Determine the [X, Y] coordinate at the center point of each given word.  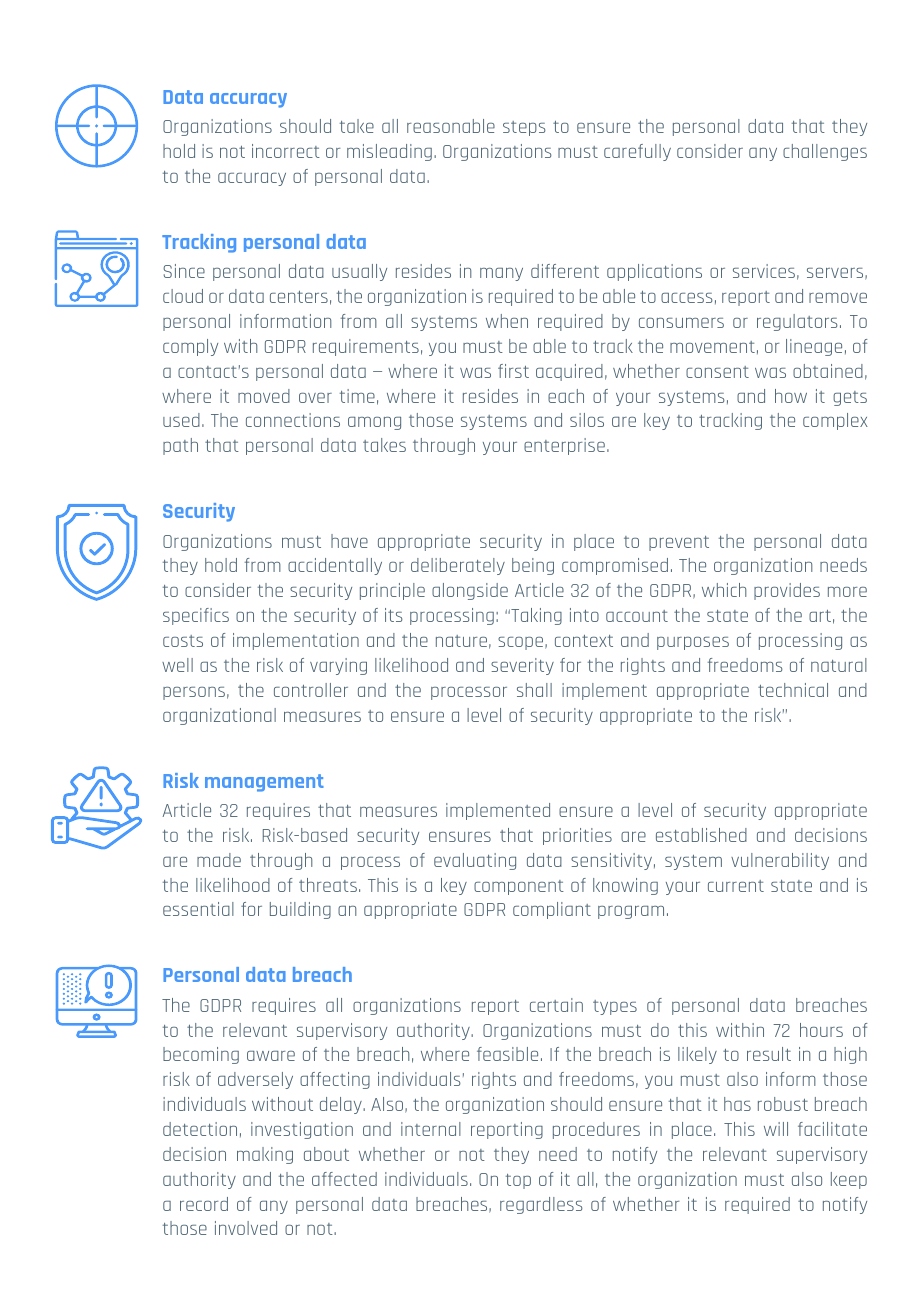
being [533, 566]
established [701, 835]
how [791, 396]
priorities [577, 836]
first [513, 371]
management [264, 783]
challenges [825, 152]
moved [264, 396]
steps [524, 128]
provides [787, 591]
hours [821, 1030]
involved [246, 1228]
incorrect [286, 151]
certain [556, 1005]
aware [271, 1056]
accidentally [335, 566]
